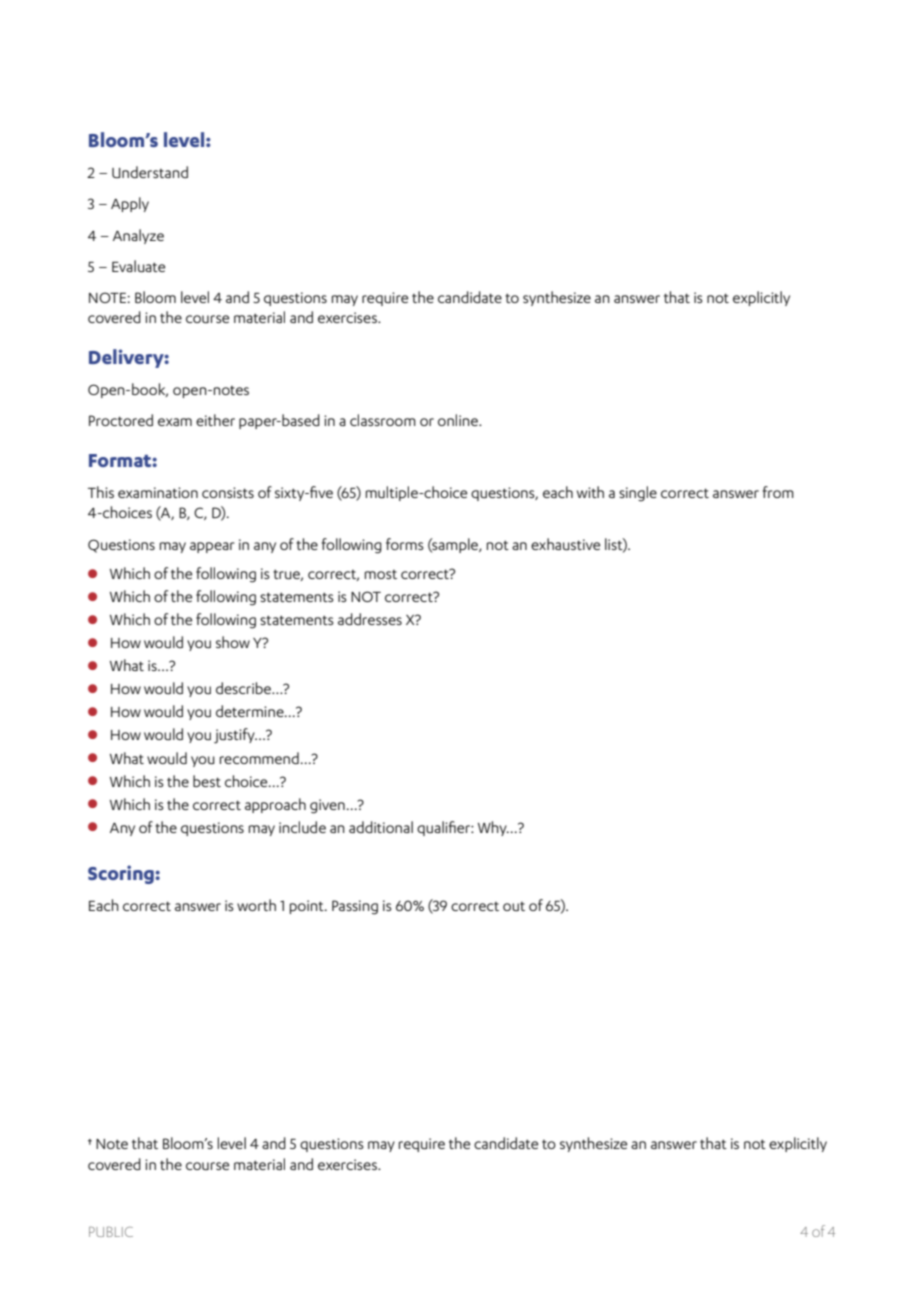 The width and height of the screenshot is (924, 1308). Describe the element at coordinates (111, 1231) in the screenshot. I see `PUBLIC` at that location.
